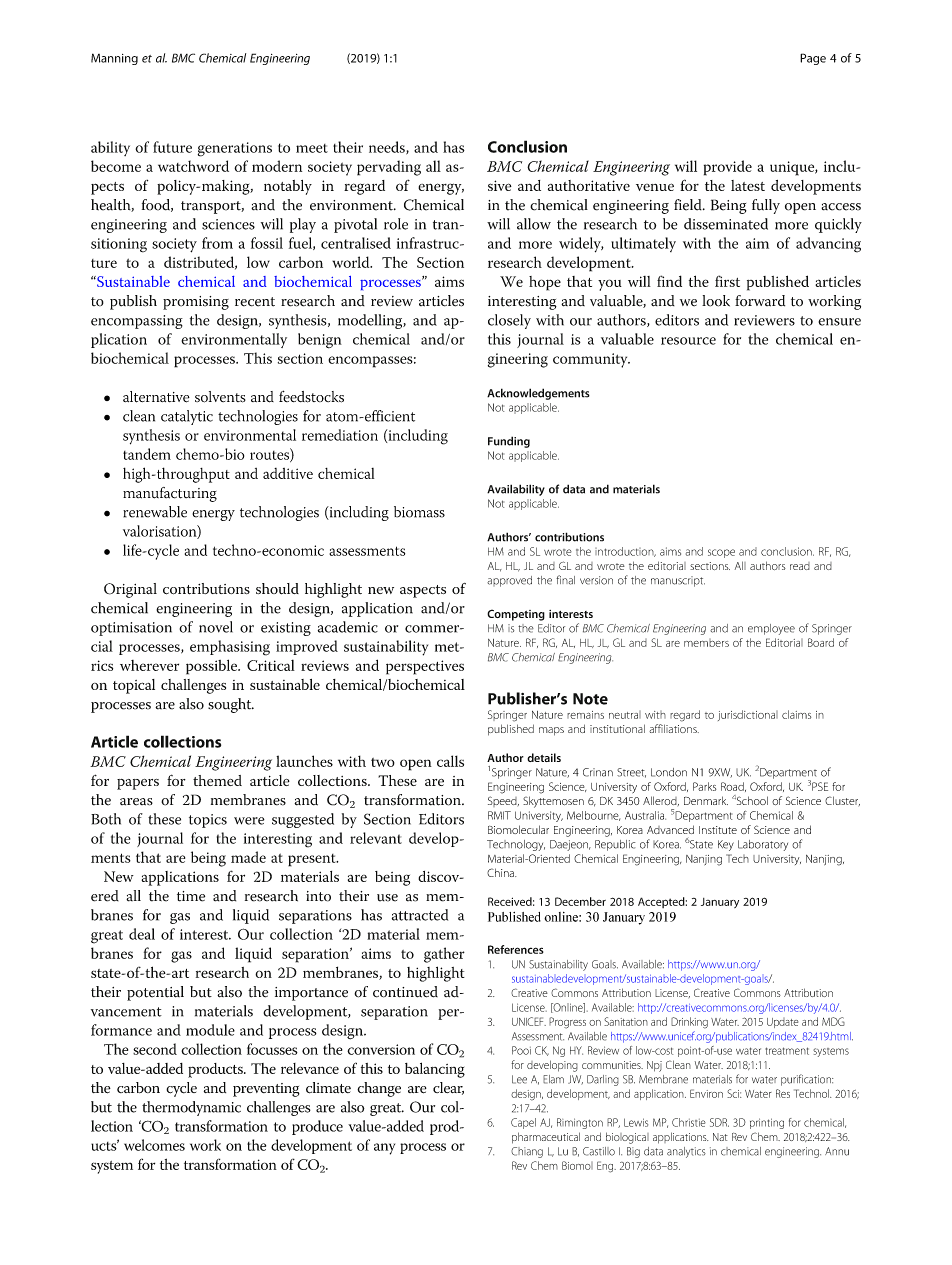 The width and height of the screenshot is (952, 1265). I want to click on Competing, so click(516, 615).
